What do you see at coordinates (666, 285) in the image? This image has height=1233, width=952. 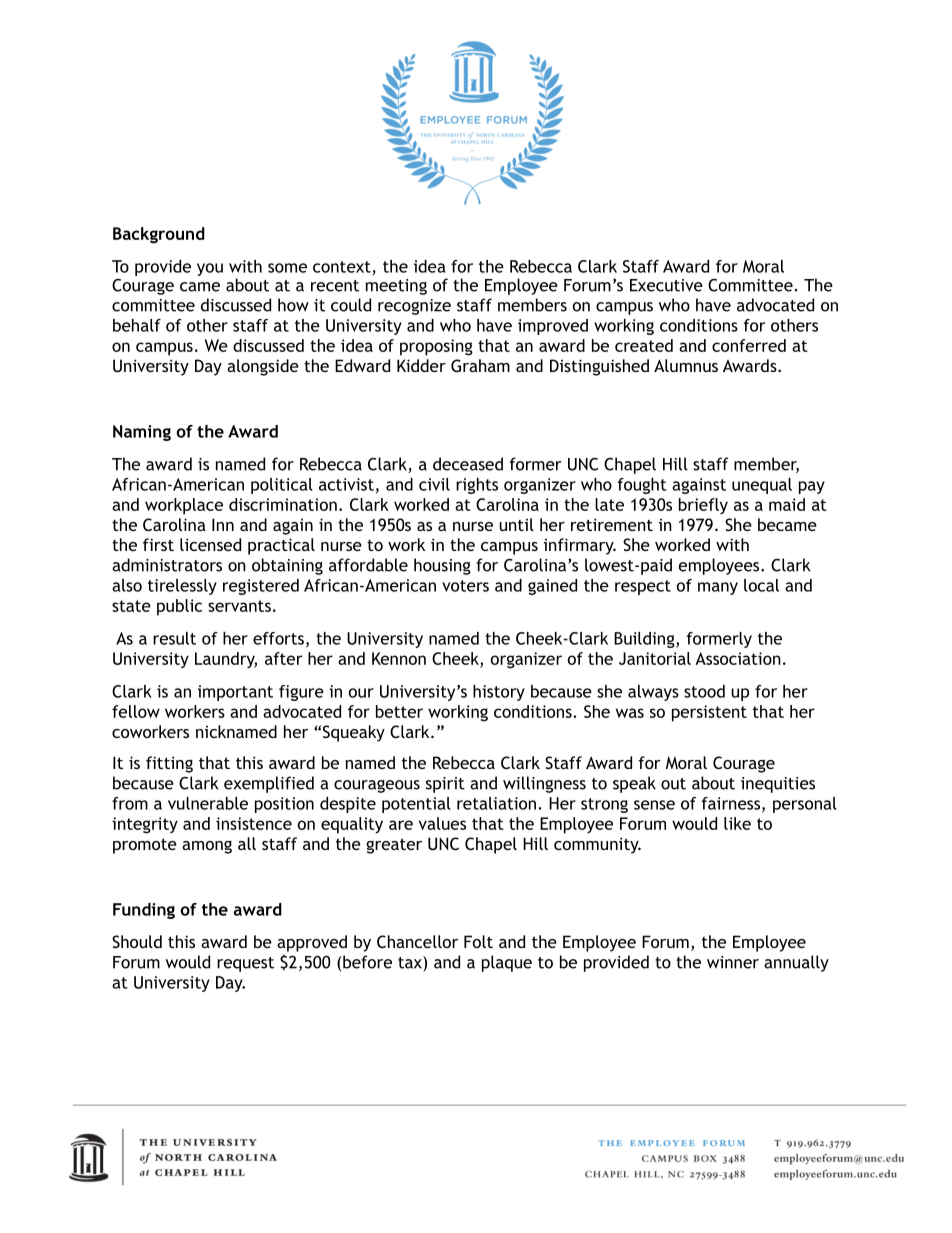 I see `Executive` at bounding box center [666, 285].
